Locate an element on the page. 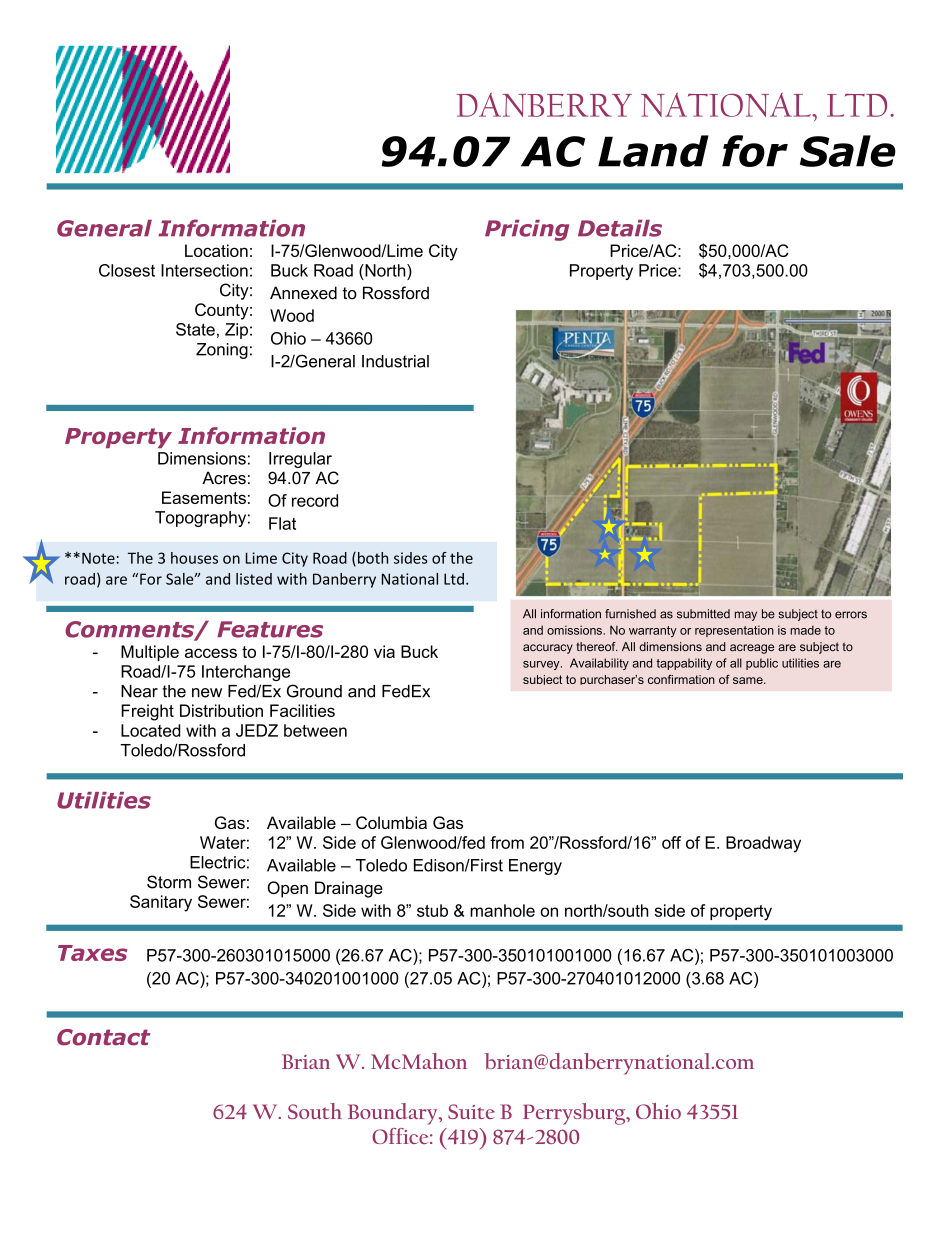 Image resolution: width=952 pixels, height=1233 pixels. from is located at coordinates (507, 842).
